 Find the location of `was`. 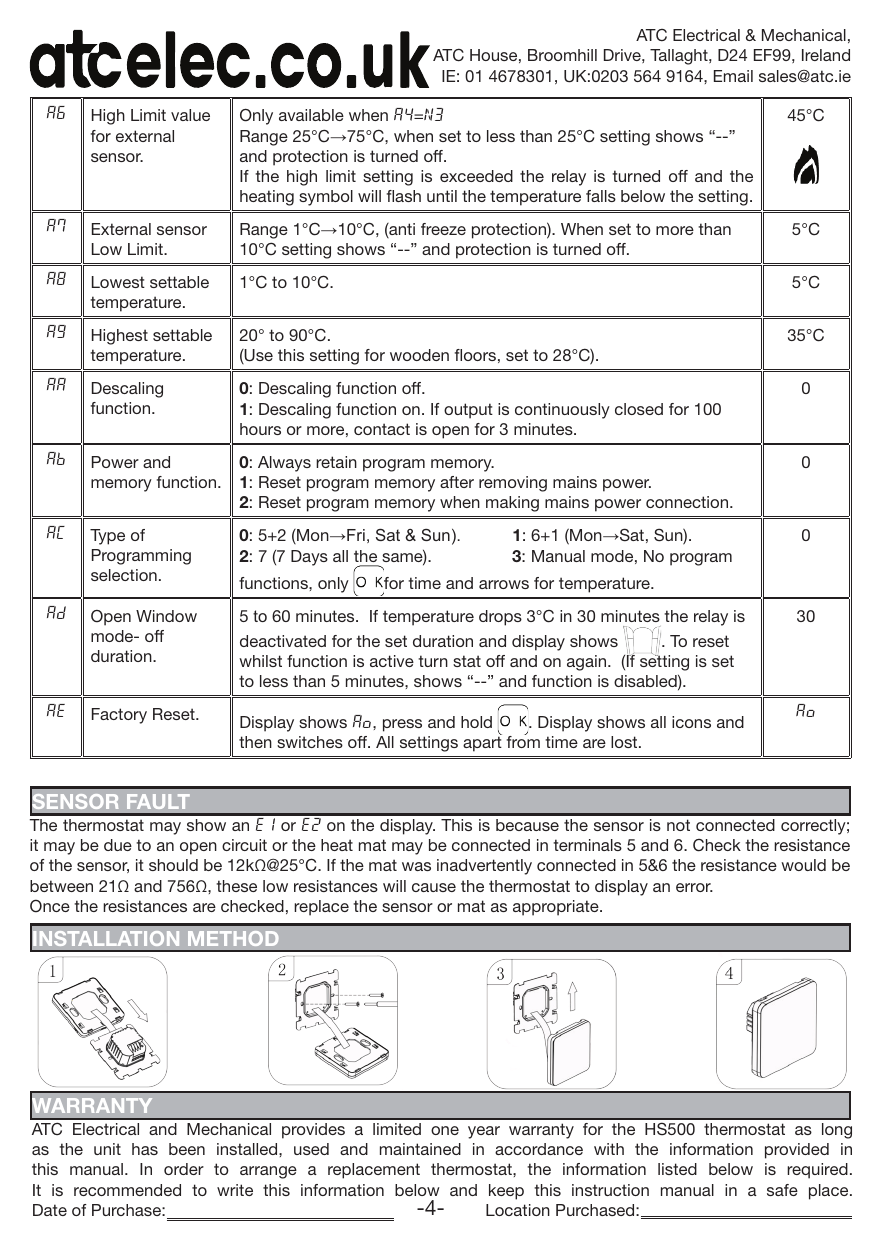

was is located at coordinates (416, 866).
